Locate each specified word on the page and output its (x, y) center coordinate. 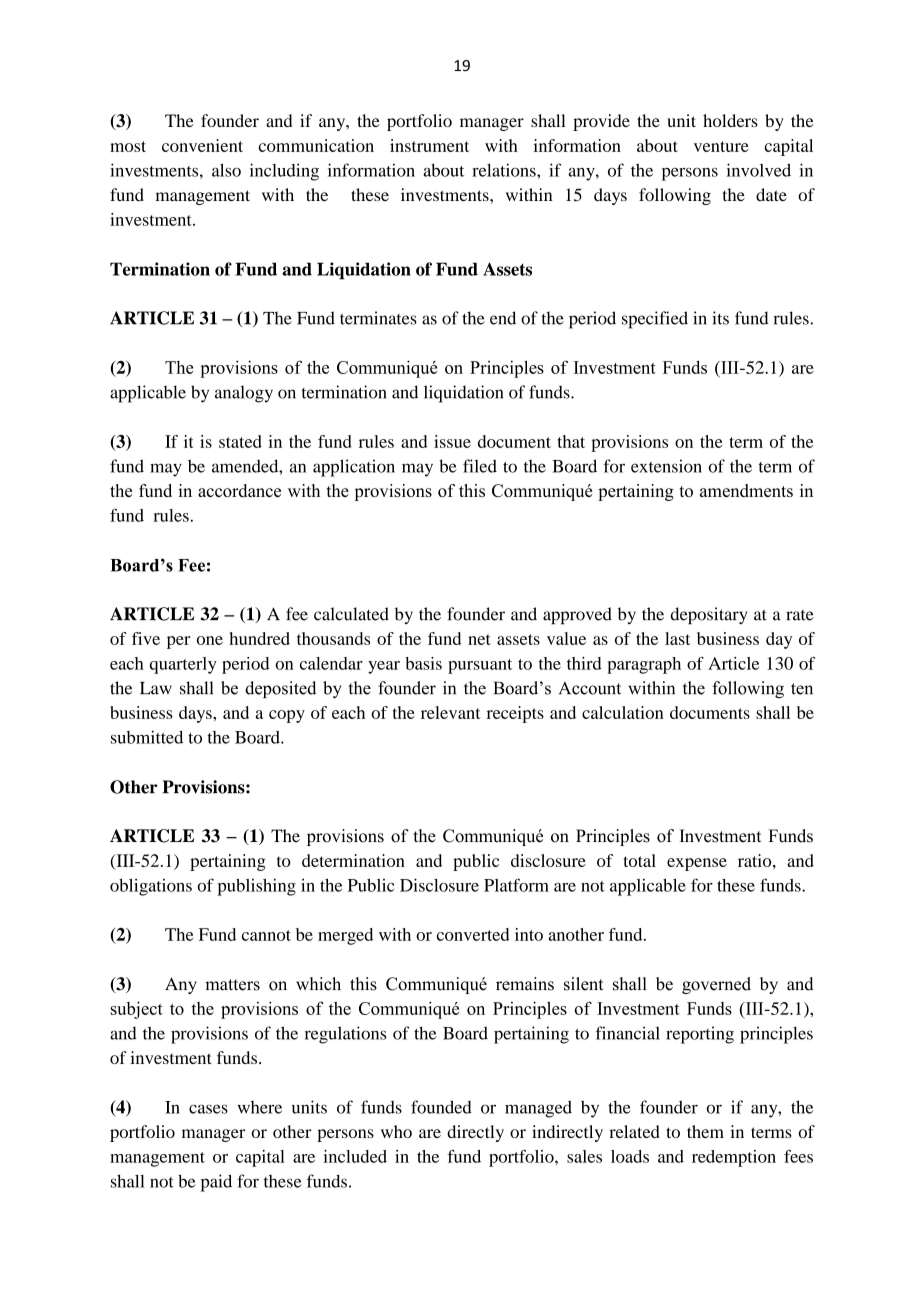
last (677, 638)
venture (721, 146)
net (479, 639)
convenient (202, 145)
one (210, 640)
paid (216, 1183)
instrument (429, 145)
